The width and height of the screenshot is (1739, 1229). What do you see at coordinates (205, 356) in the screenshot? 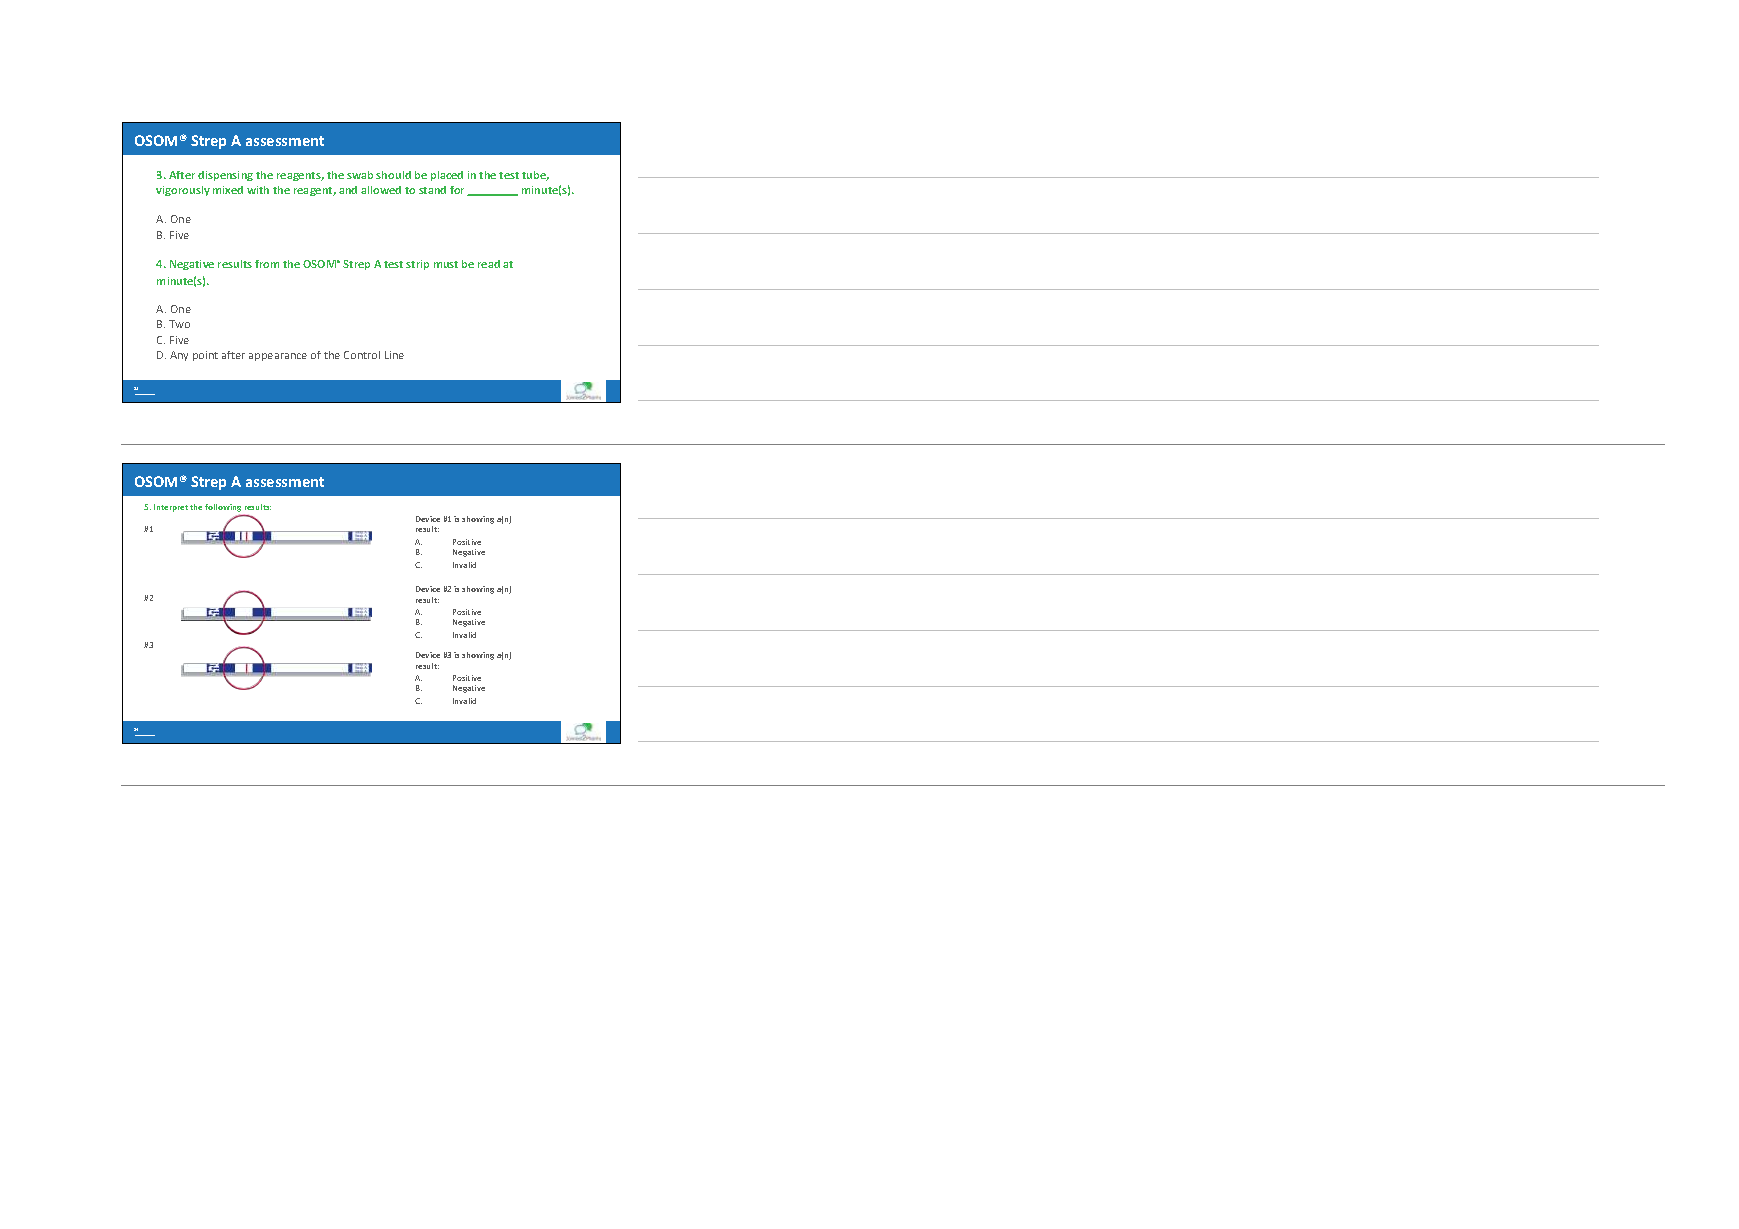
I see `point` at bounding box center [205, 356].
